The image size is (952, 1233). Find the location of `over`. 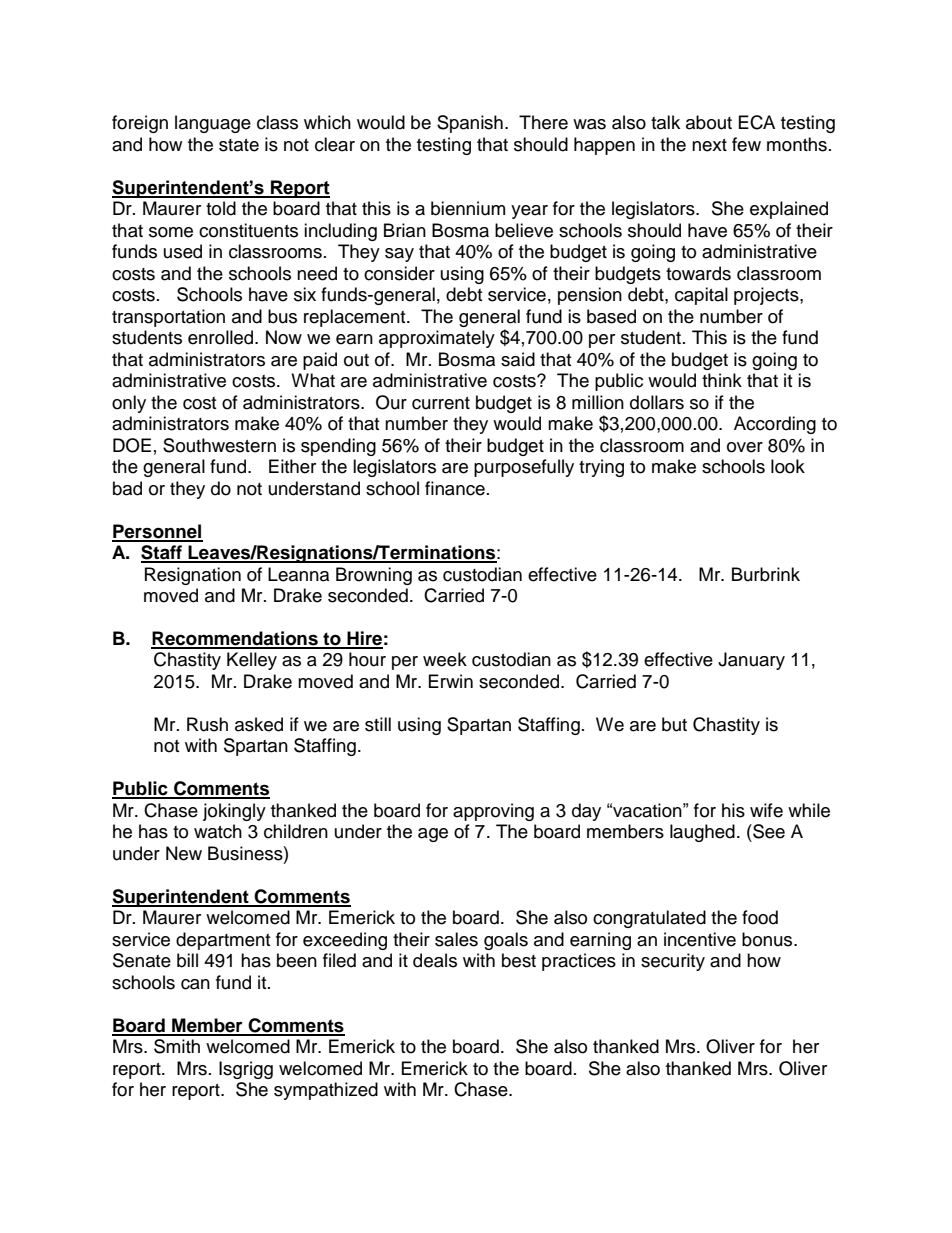

over is located at coordinates (745, 447).
